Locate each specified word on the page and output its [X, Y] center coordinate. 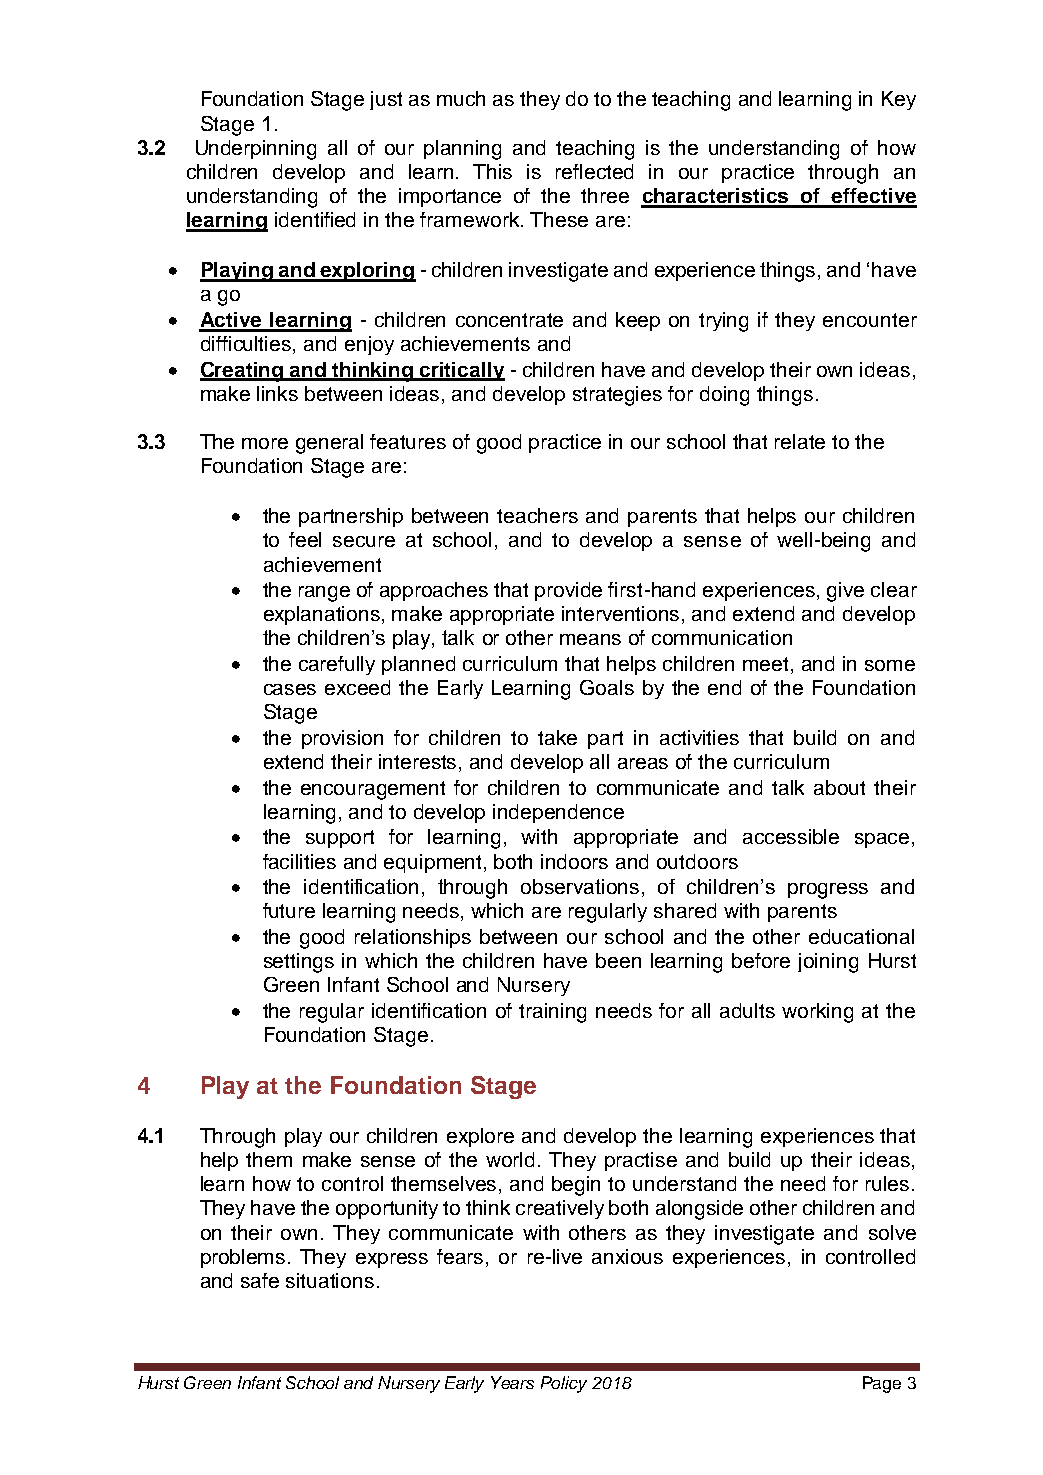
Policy [564, 1384]
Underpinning [256, 150]
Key [899, 100]
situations [330, 1280]
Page [882, 1384]
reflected [594, 171]
